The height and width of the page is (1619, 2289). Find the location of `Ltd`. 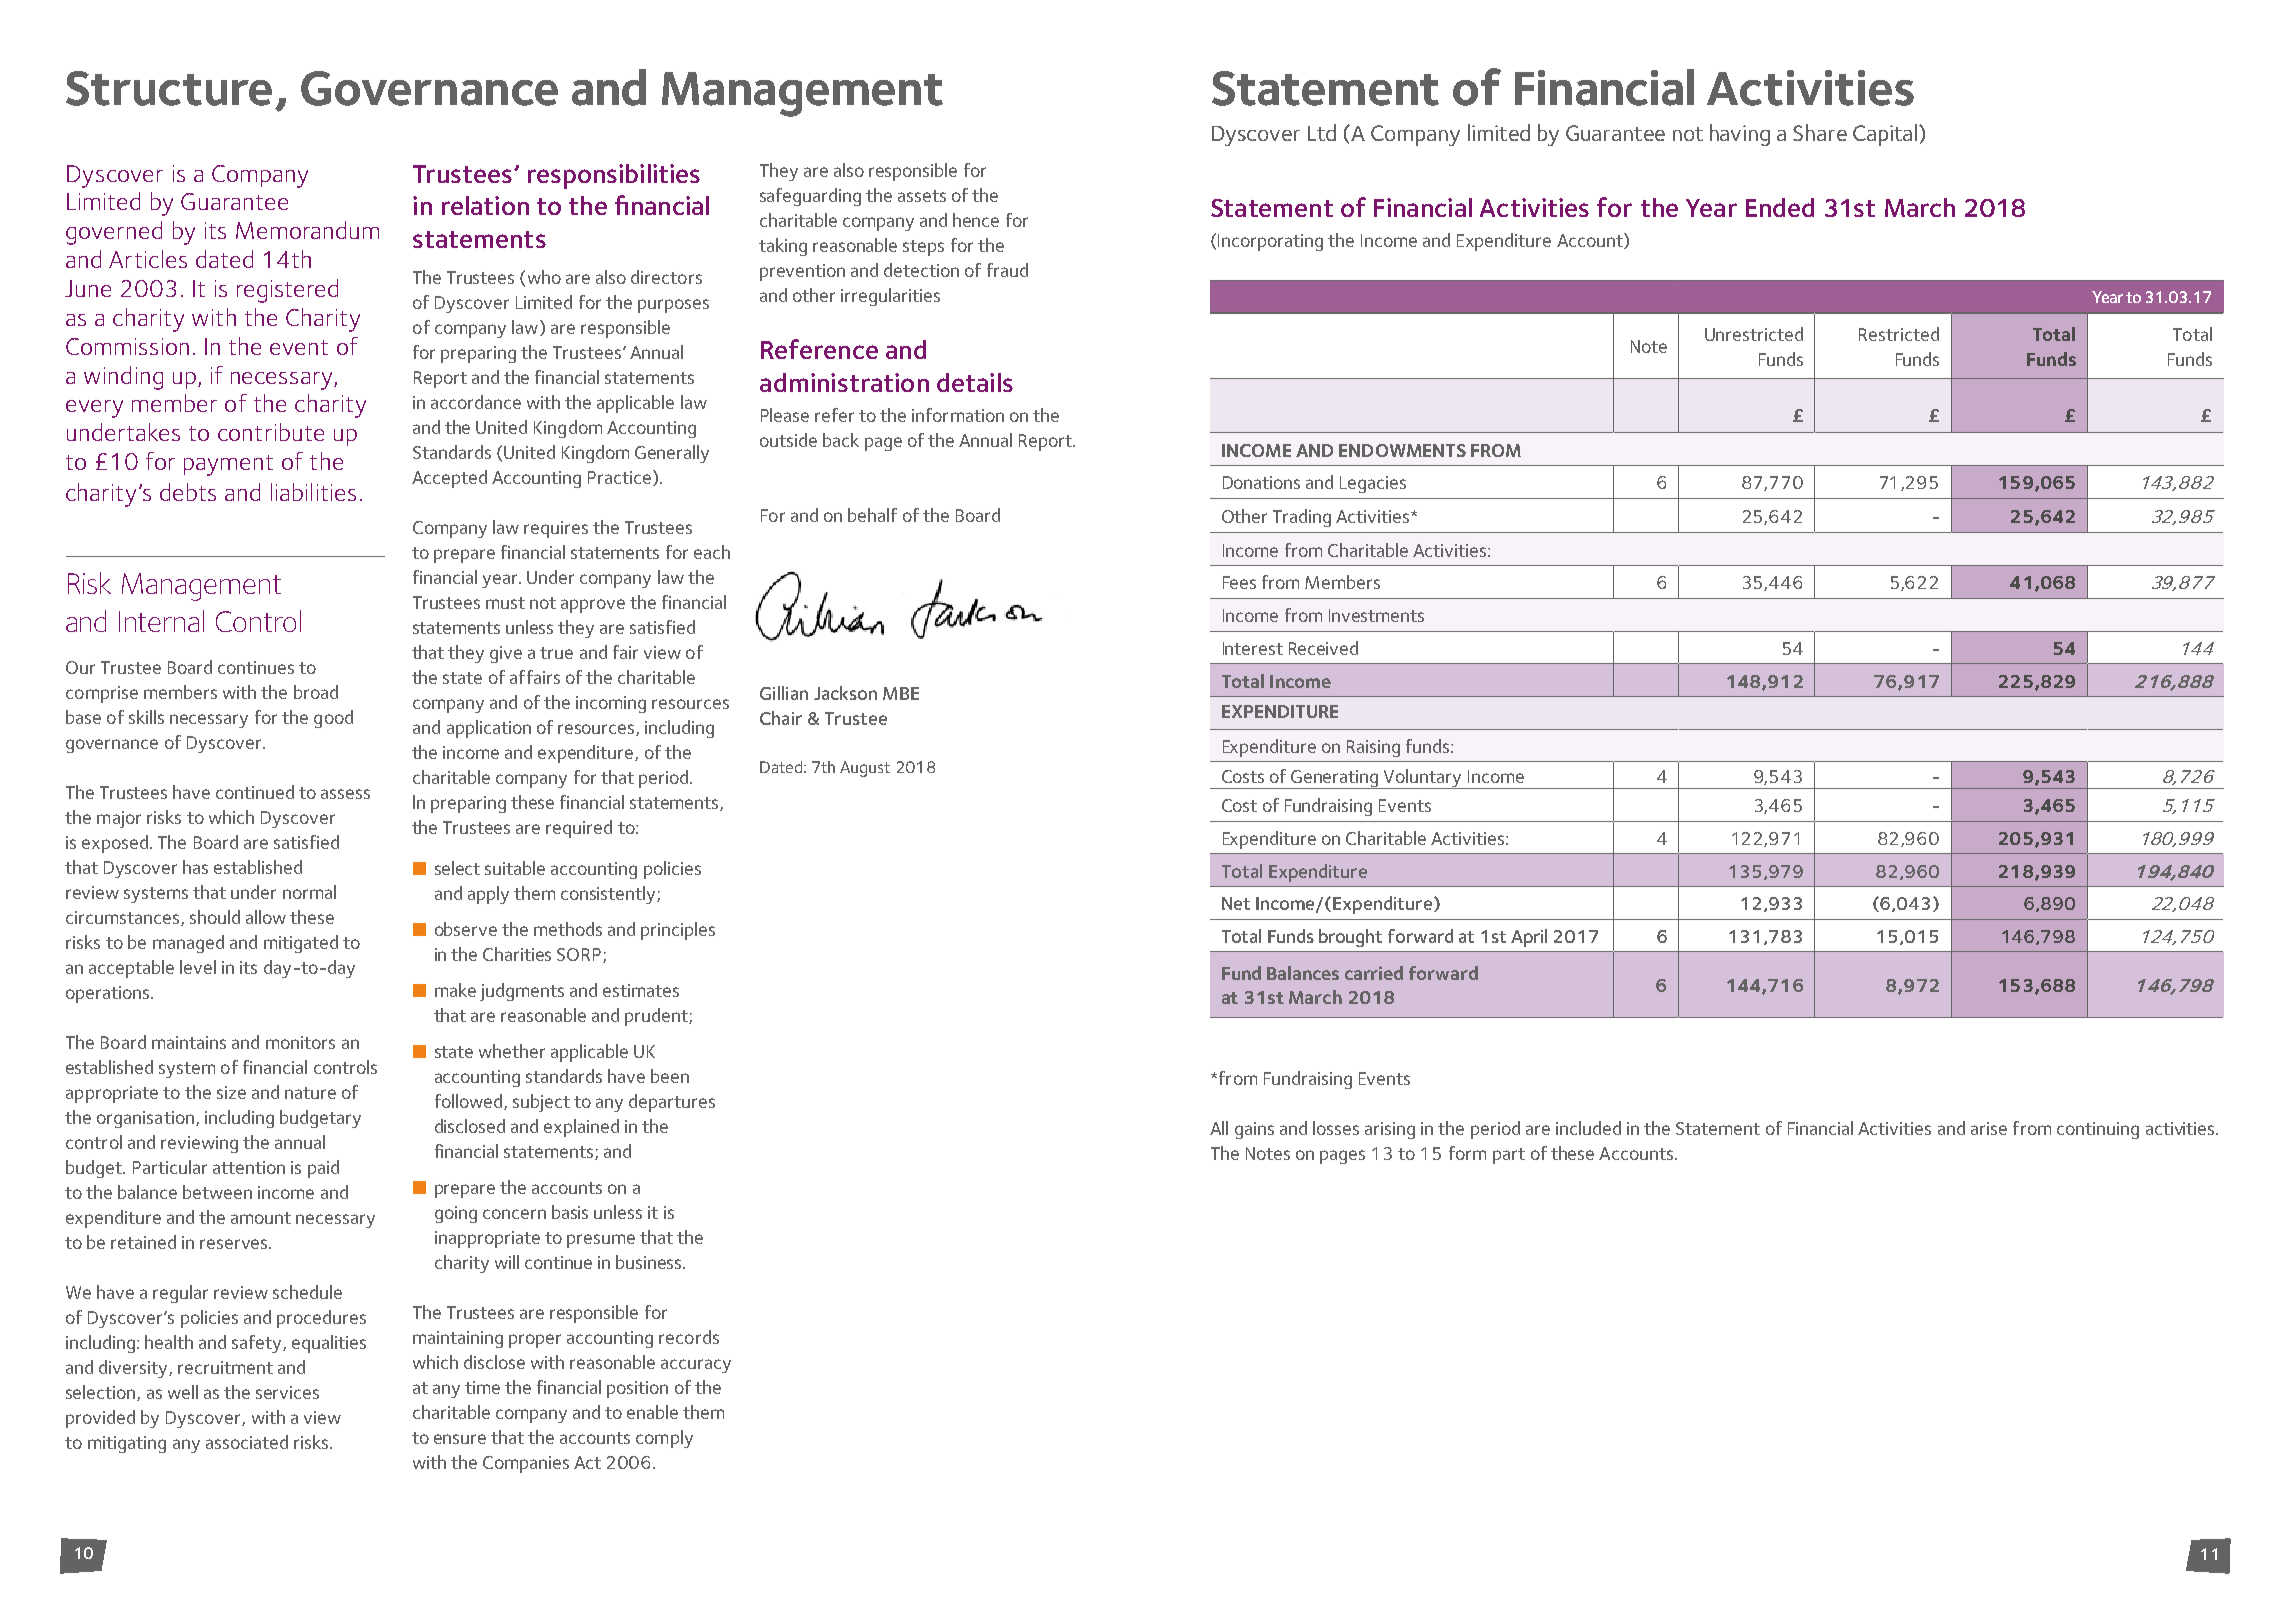

Ltd is located at coordinates (1322, 132).
